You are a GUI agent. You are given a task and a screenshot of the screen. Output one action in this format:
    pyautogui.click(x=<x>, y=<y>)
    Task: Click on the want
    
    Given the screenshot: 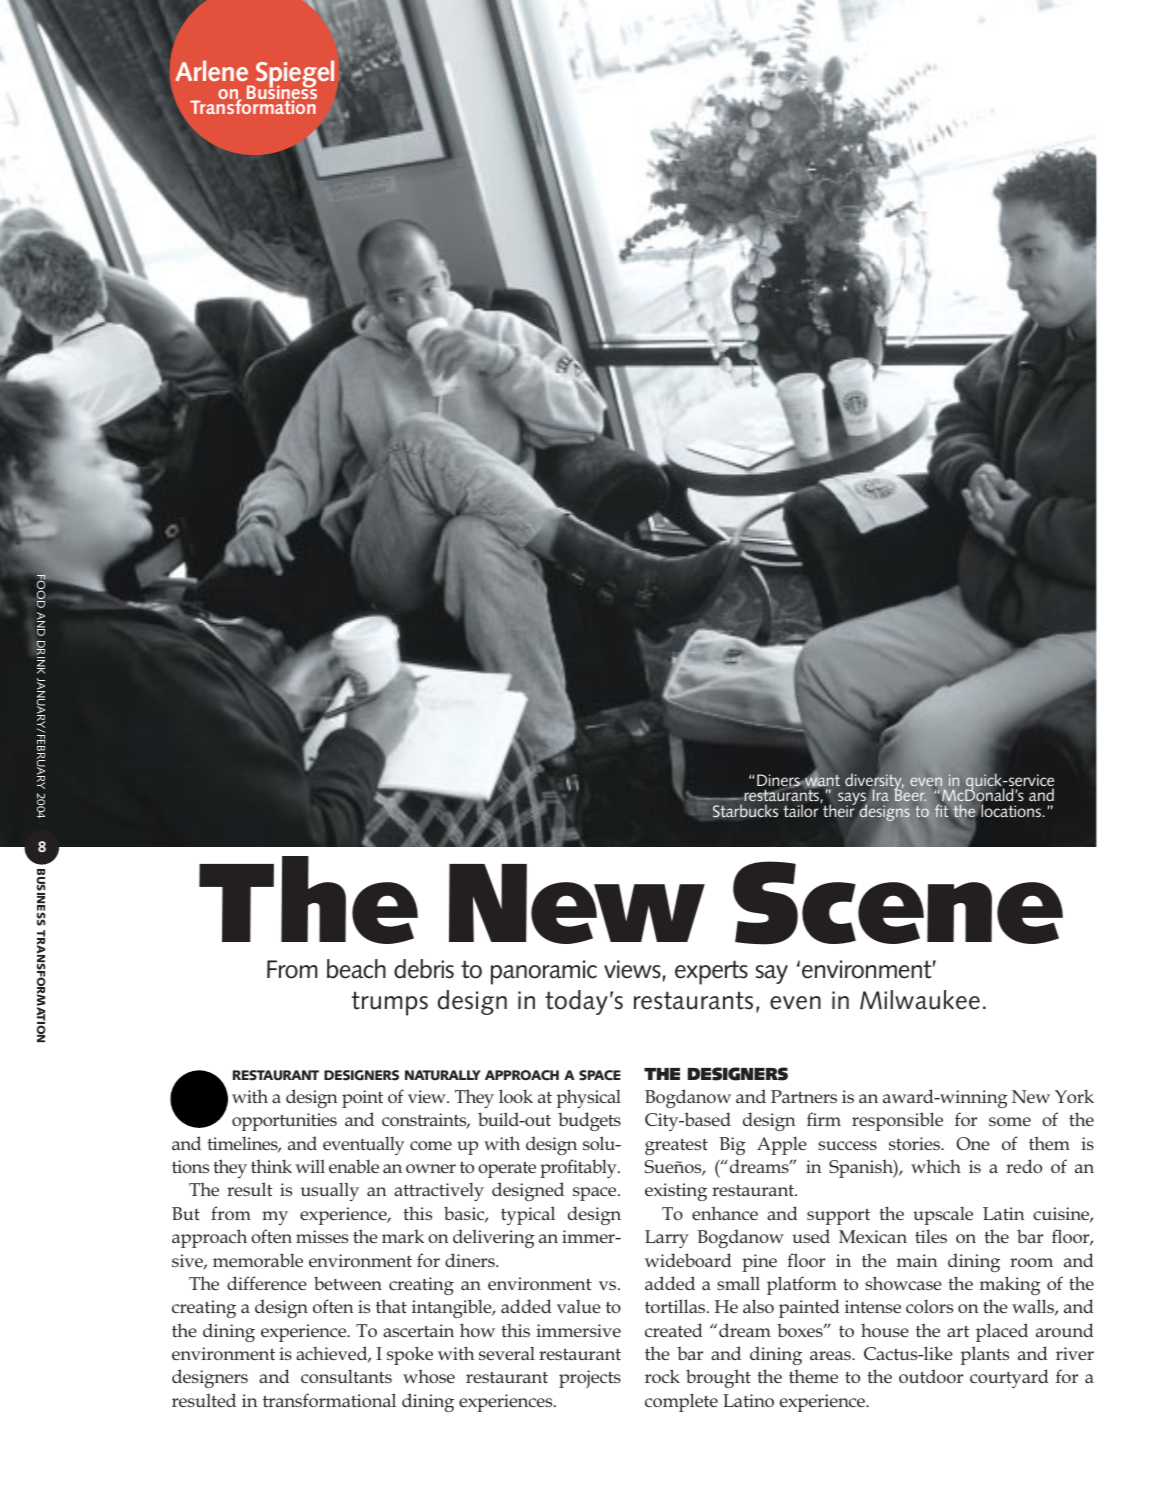 What is the action you would take?
    pyautogui.click(x=821, y=780)
